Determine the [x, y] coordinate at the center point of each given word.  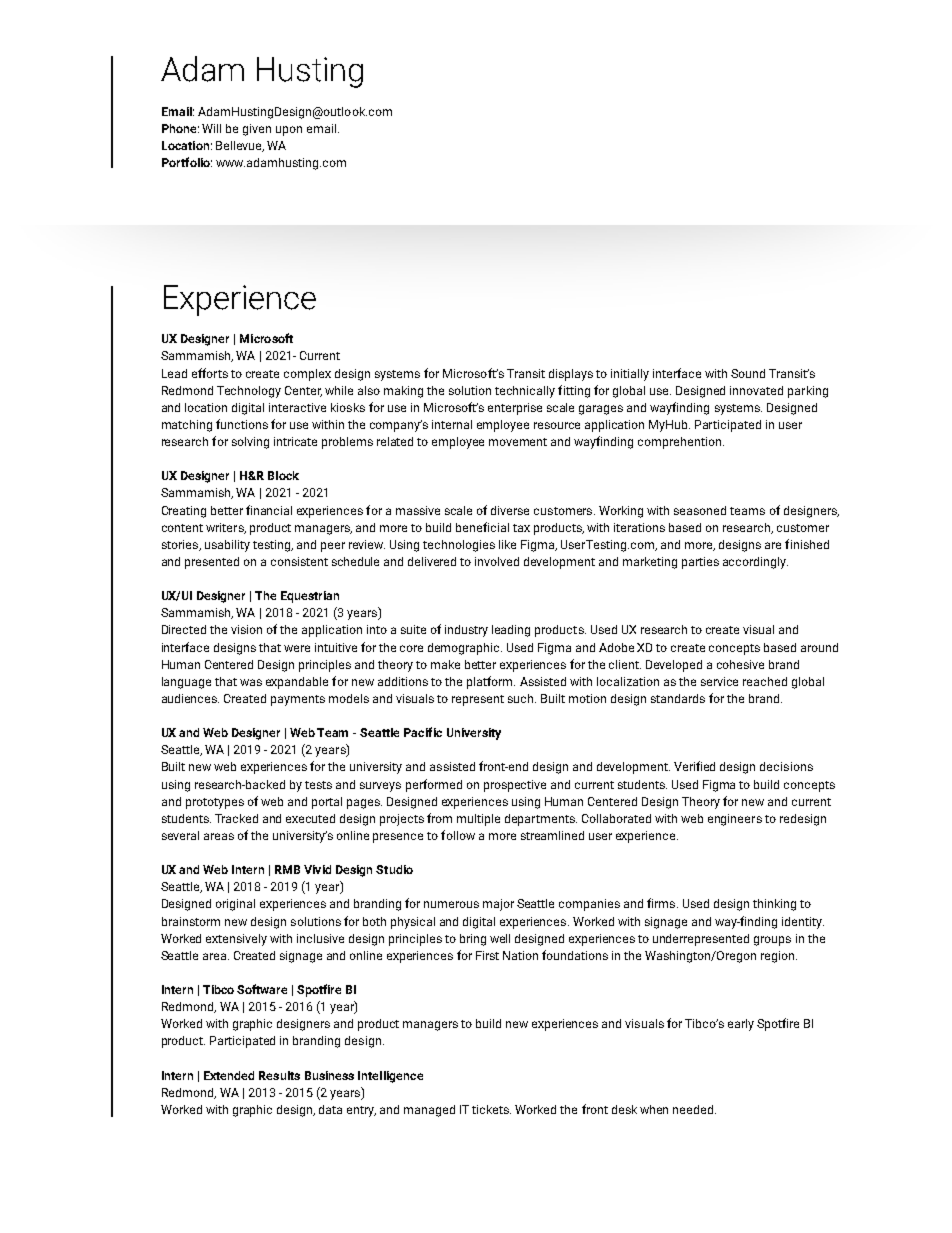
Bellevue [240, 146]
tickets [491, 1109]
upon [289, 131]
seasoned [700, 510]
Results [279, 1075]
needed [694, 1109]
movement [518, 442]
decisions [786, 766]
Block [283, 475]
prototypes [215, 803]
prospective [515, 786]
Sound [748, 373]
